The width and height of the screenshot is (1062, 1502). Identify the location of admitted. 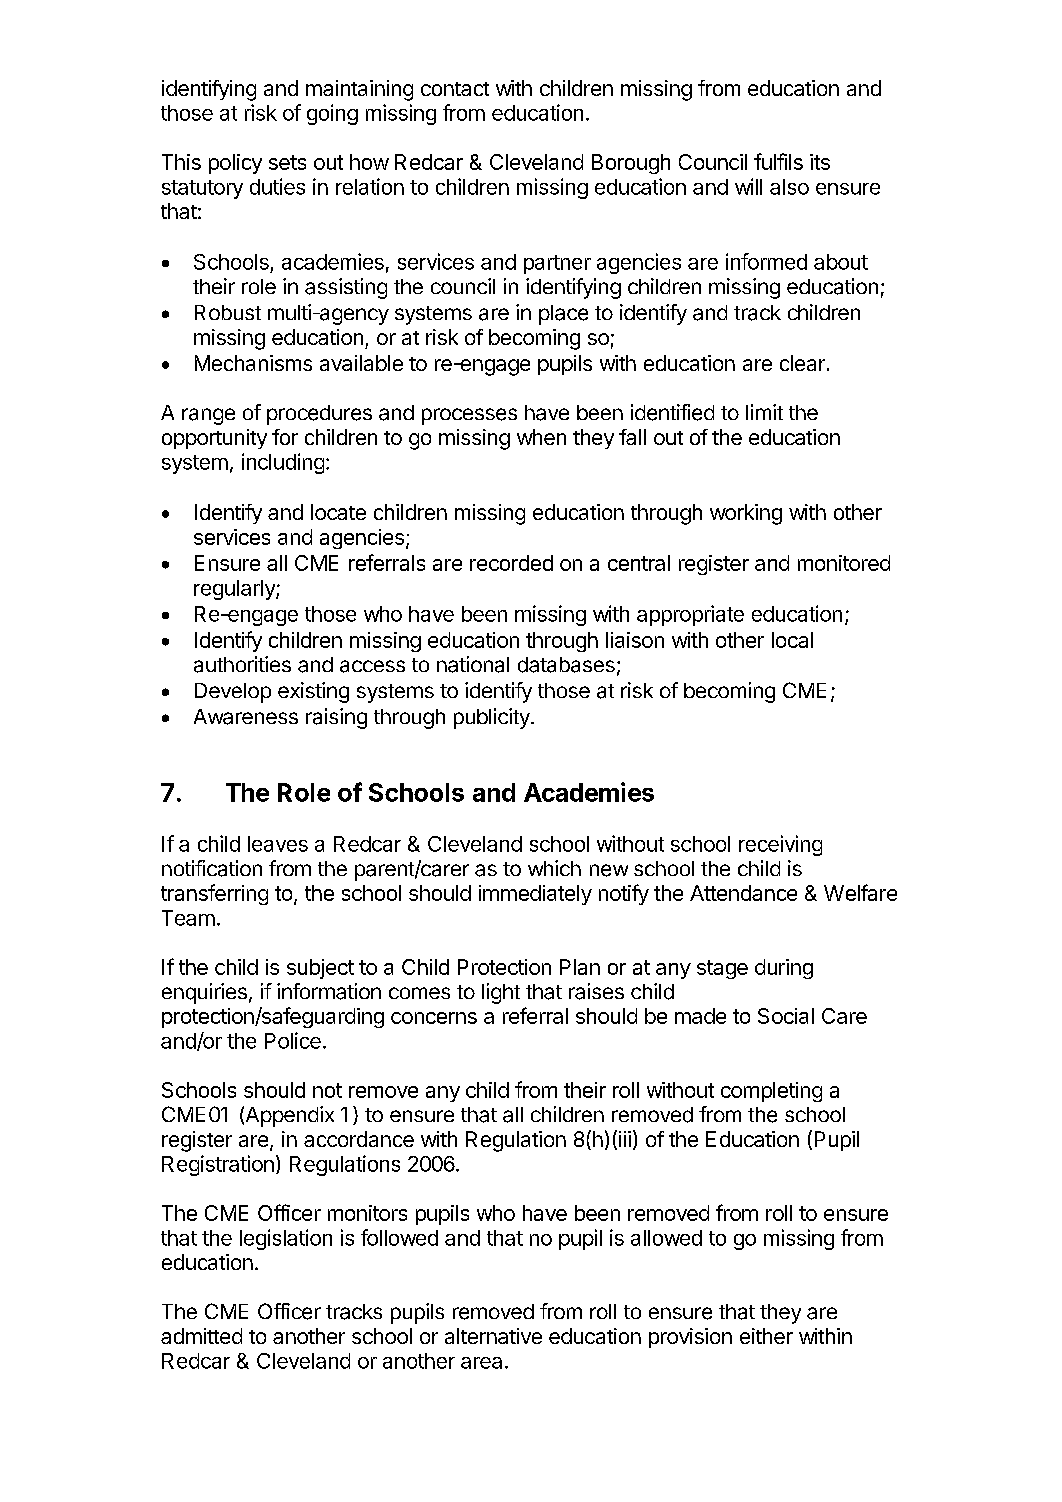
(201, 1336).
